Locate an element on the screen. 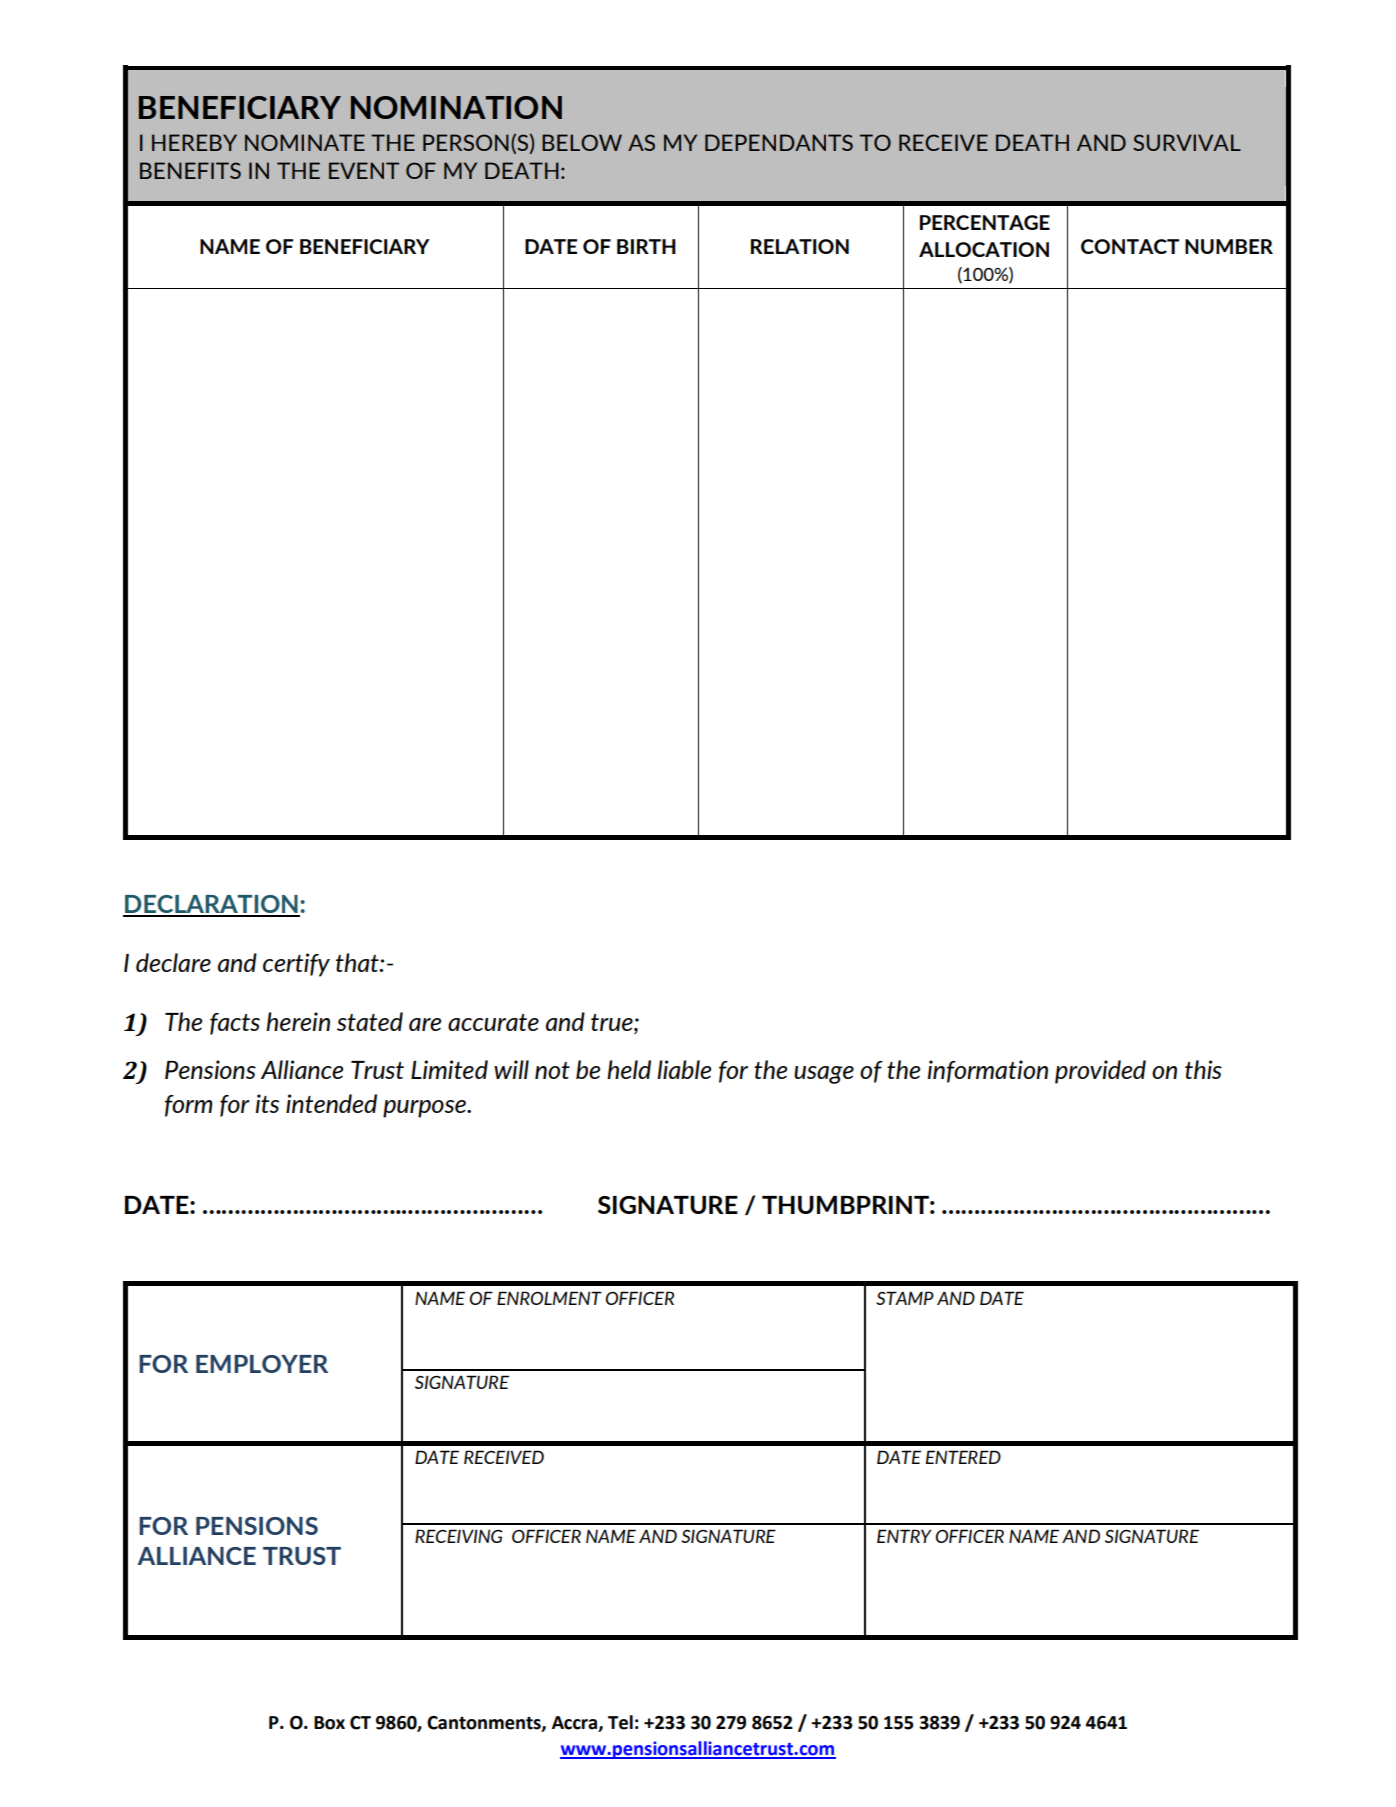 The height and width of the screenshot is (1807, 1396). liable is located at coordinates (684, 1069).
